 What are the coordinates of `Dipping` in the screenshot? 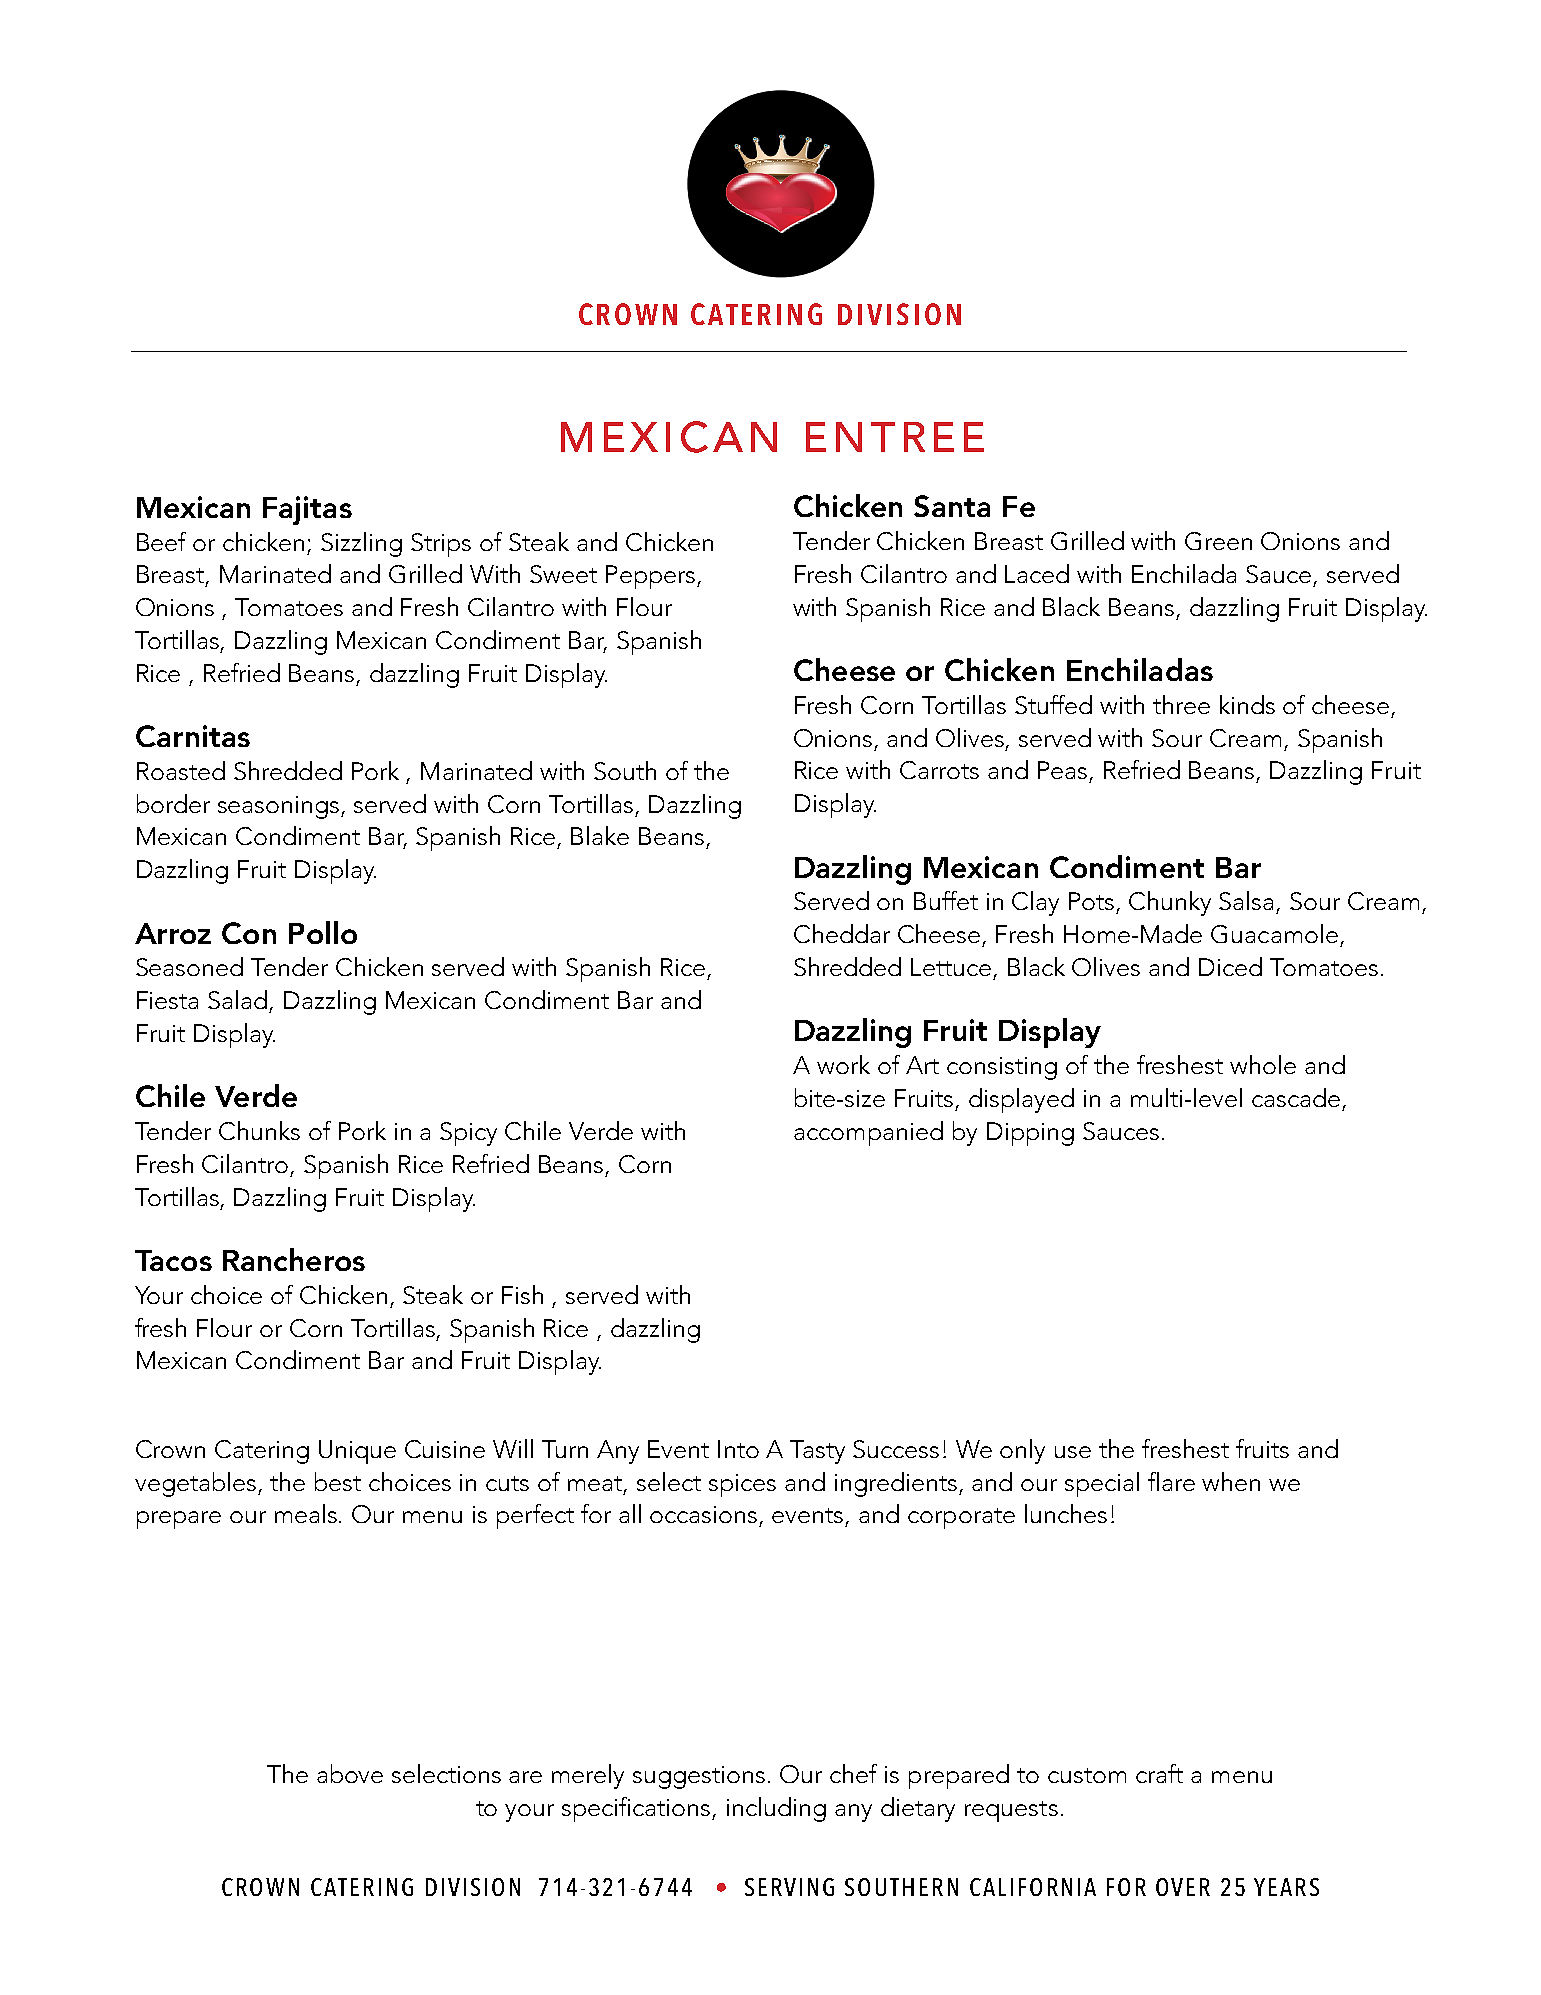 It's located at (1030, 1134).
